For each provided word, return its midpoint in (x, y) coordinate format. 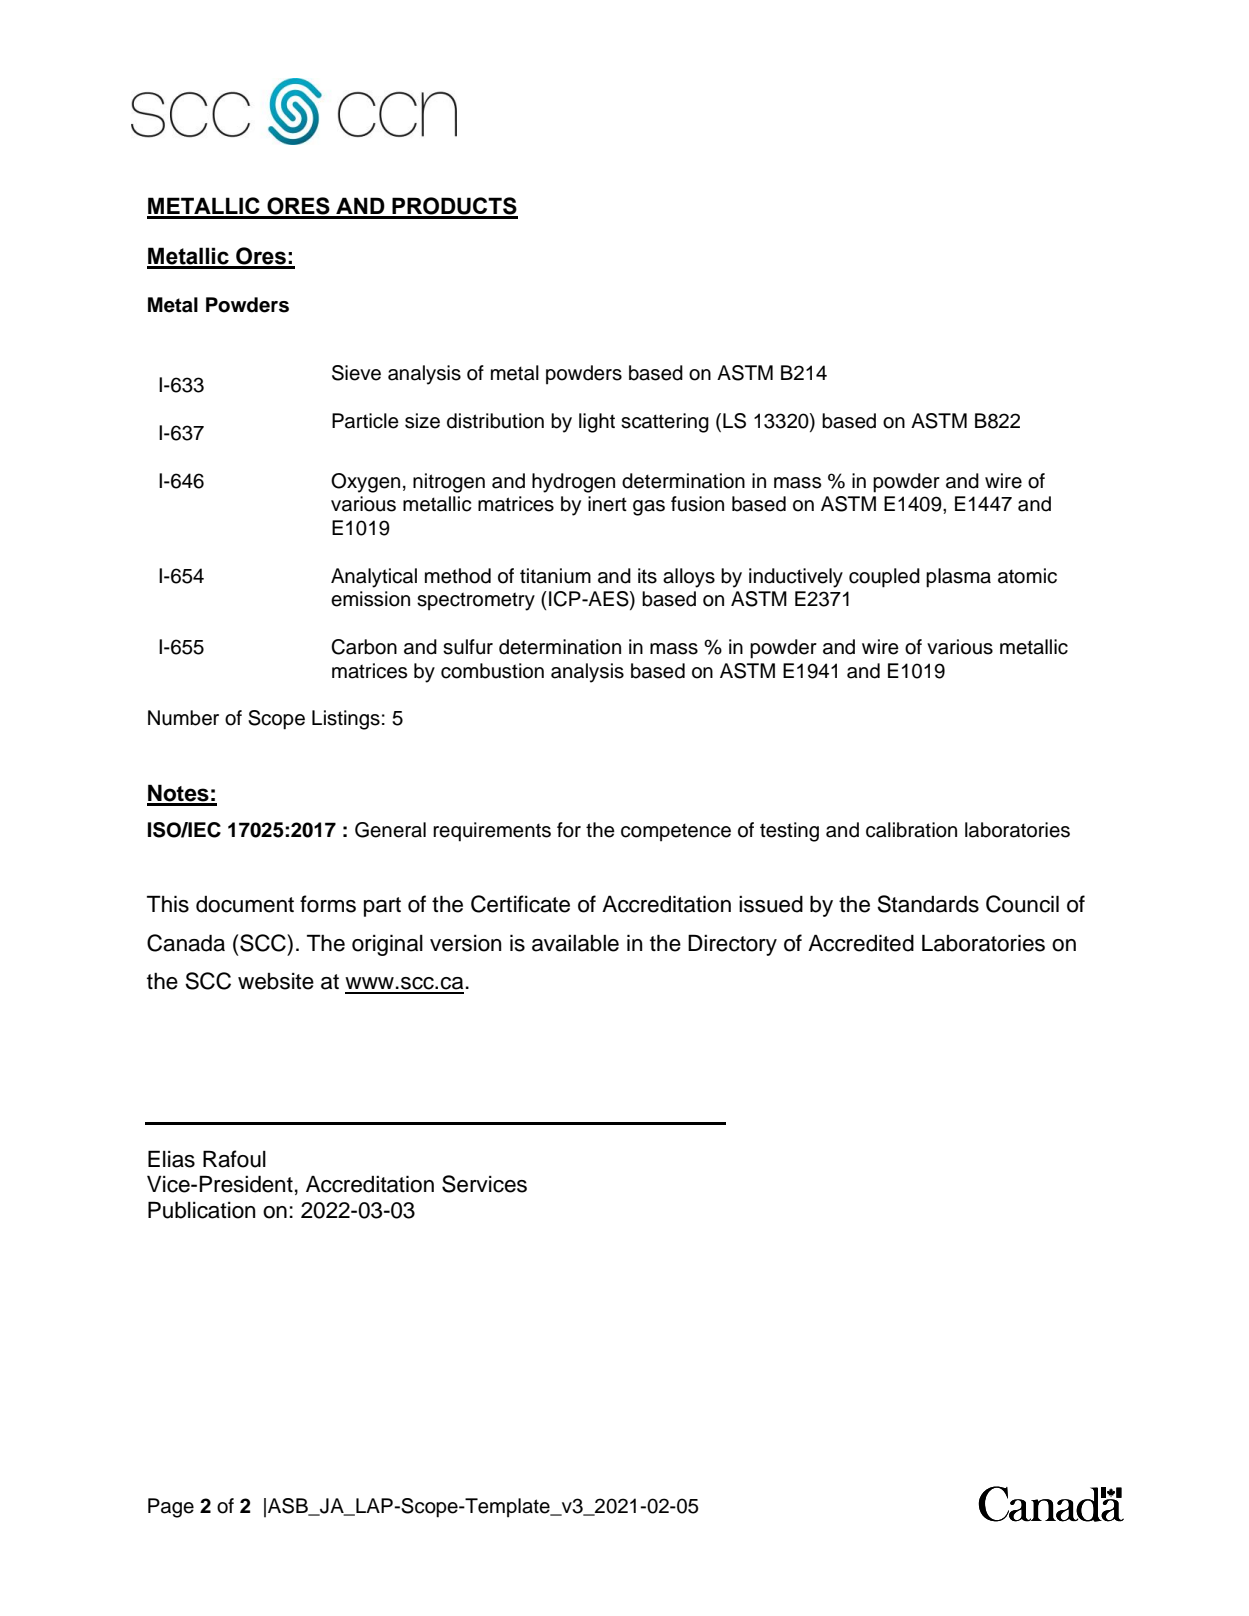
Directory (732, 945)
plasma (958, 578)
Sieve (356, 373)
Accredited (861, 943)
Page (171, 1508)
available (575, 943)
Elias (171, 1159)
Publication (201, 1210)
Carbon (364, 647)
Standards (928, 904)
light (597, 423)
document (245, 904)
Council (1022, 904)
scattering (665, 423)
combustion (492, 671)
